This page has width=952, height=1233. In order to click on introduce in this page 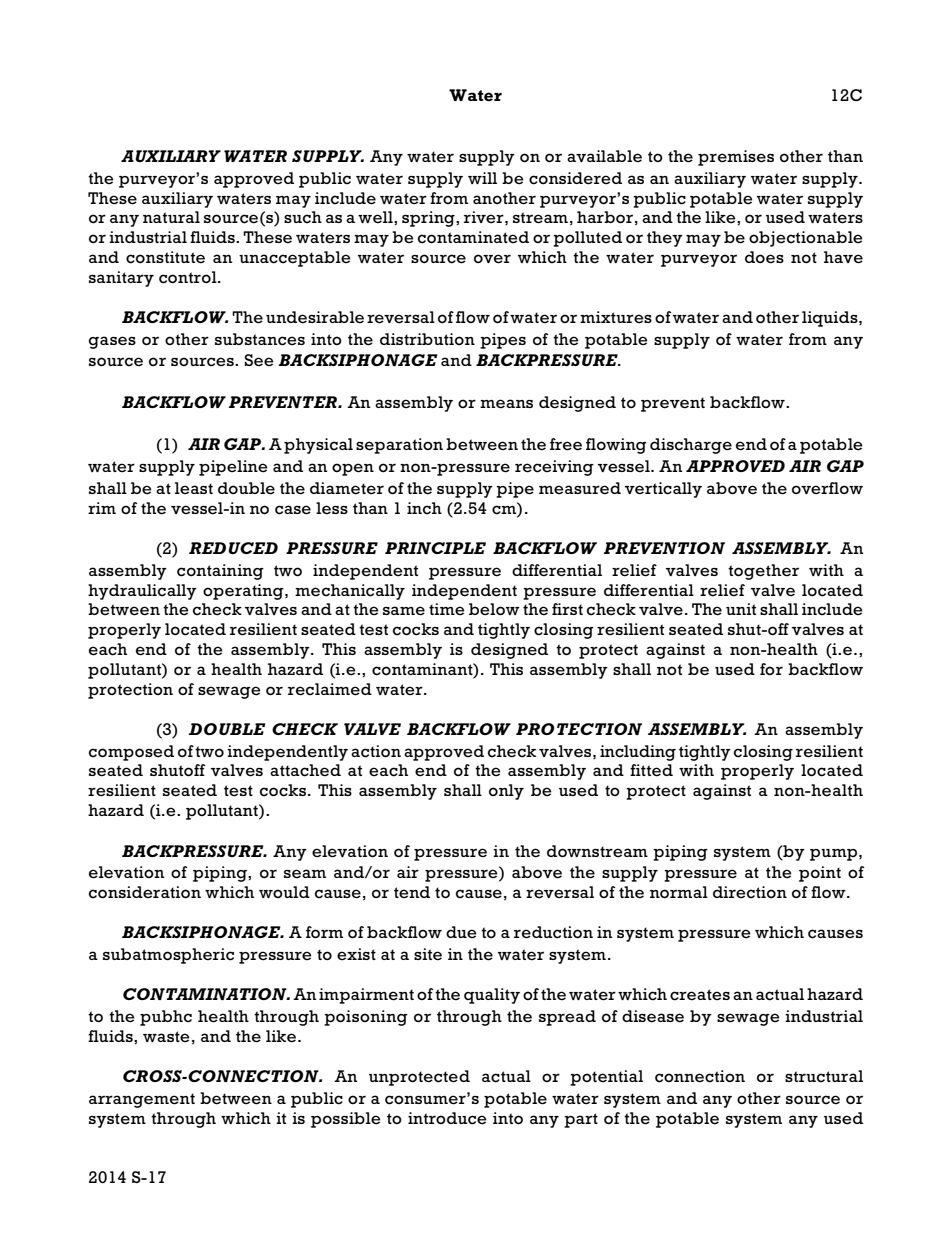, I will do `click(447, 1118)`.
